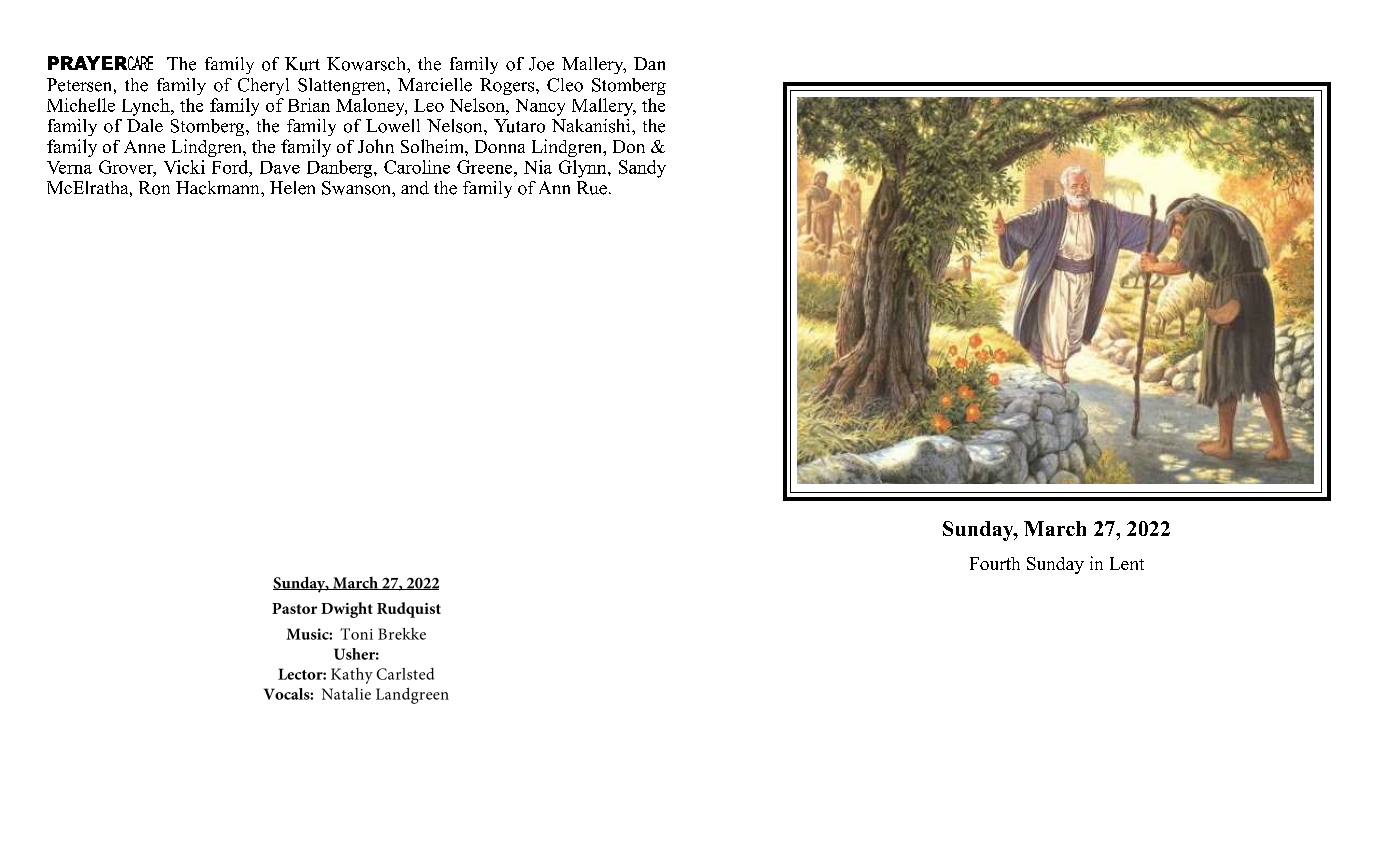  Describe the element at coordinates (263, 86) in the screenshot. I see `Cheryl` at that location.
